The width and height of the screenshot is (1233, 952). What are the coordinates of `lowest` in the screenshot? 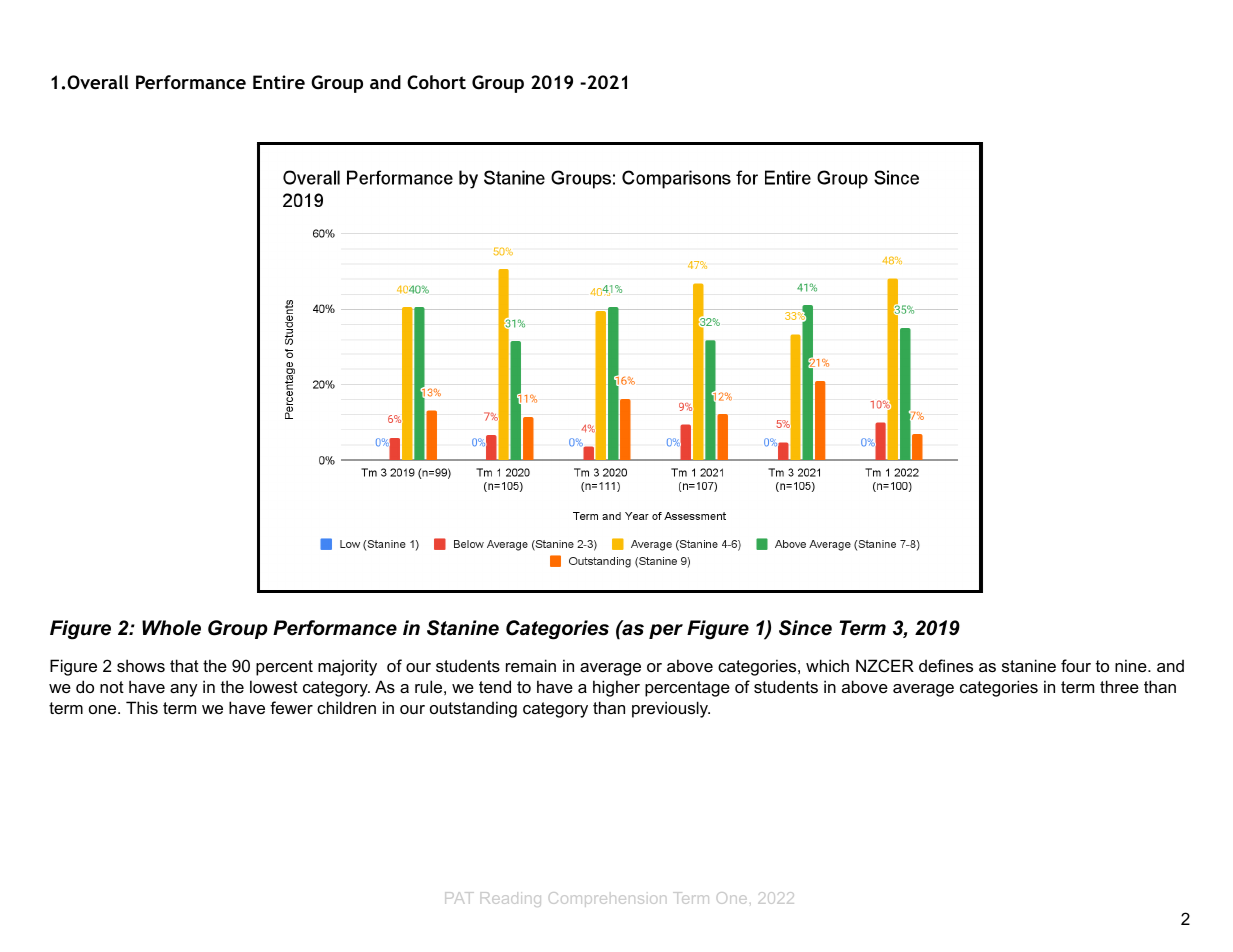 It's located at (274, 686).
